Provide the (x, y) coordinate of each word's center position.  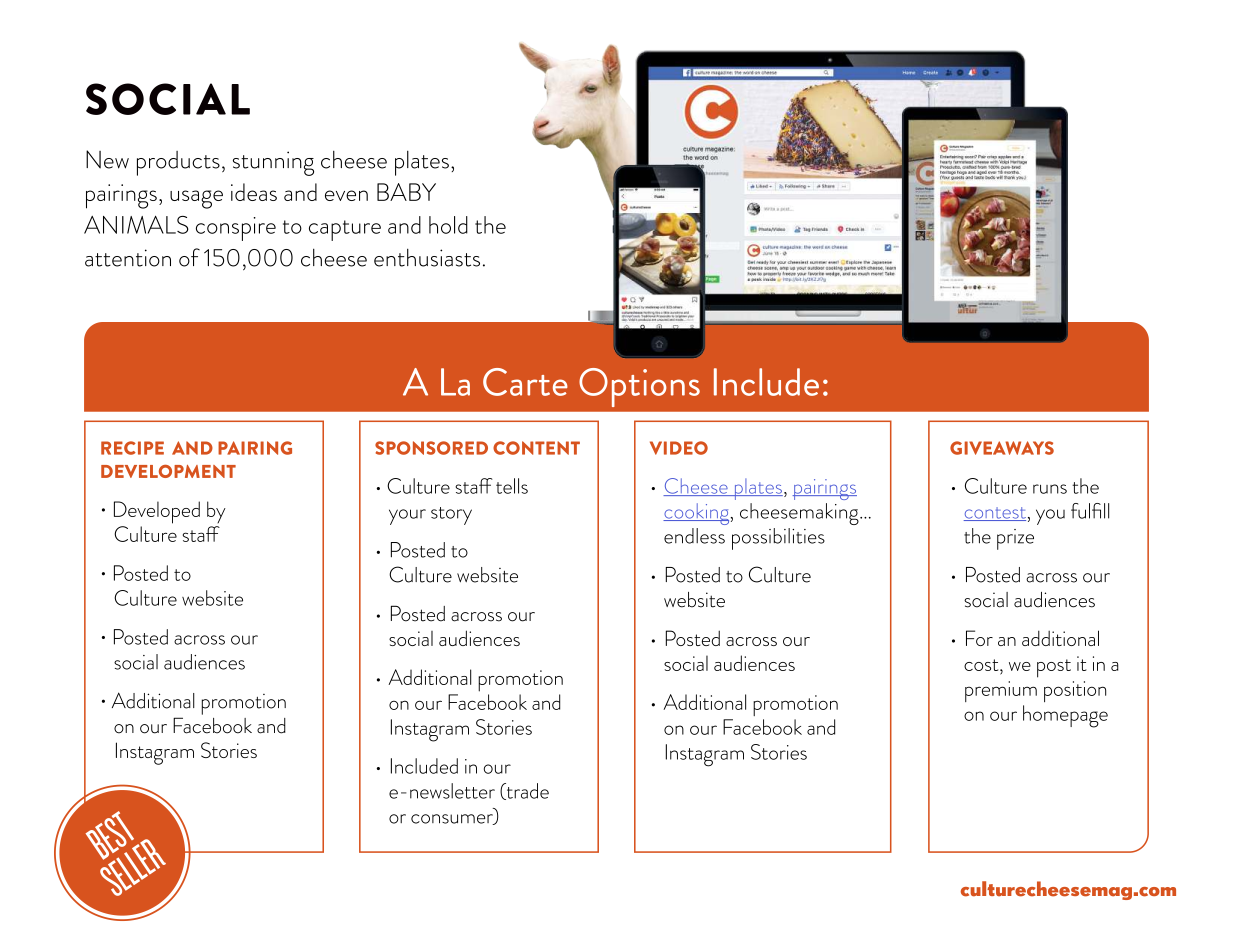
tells (512, 486)
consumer (453, 819)
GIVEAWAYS (1002, 448)
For (979, 638)
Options (639, 387)
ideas (254, 192)
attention (128, 258)
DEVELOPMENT (168, 471)
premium (1001, 691)
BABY (406, 192)
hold (448, 225)
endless (694, 536)
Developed (157, 512)
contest (995, 514)
